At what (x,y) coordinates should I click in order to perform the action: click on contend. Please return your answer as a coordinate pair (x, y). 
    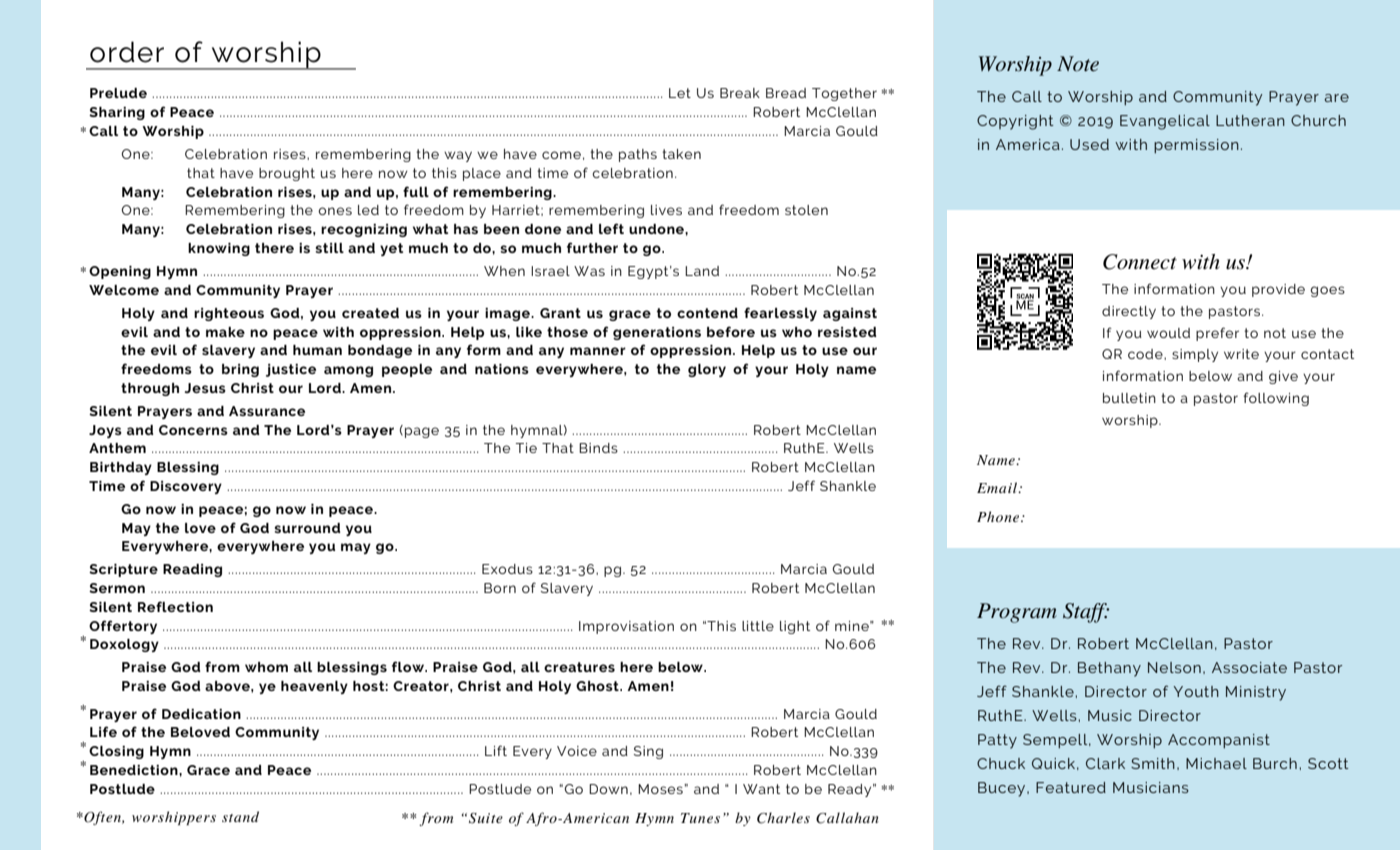
    Looking at the image, I should click on (707, 313).
